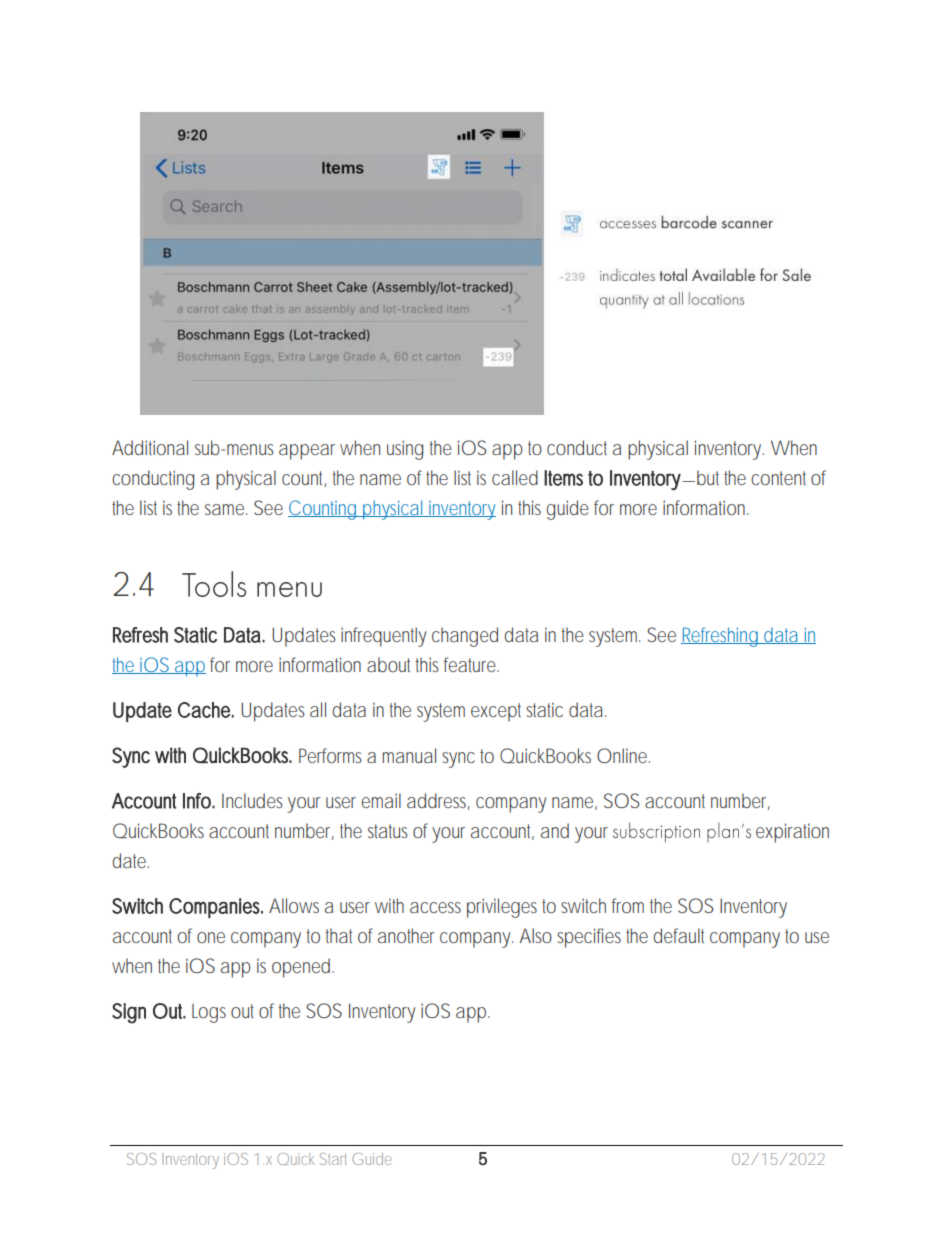 The height and width of the screenshot is (1233, 952). Describe the element at coordinates (792, 833) in the screenshot. I see `expiration` at that location.
